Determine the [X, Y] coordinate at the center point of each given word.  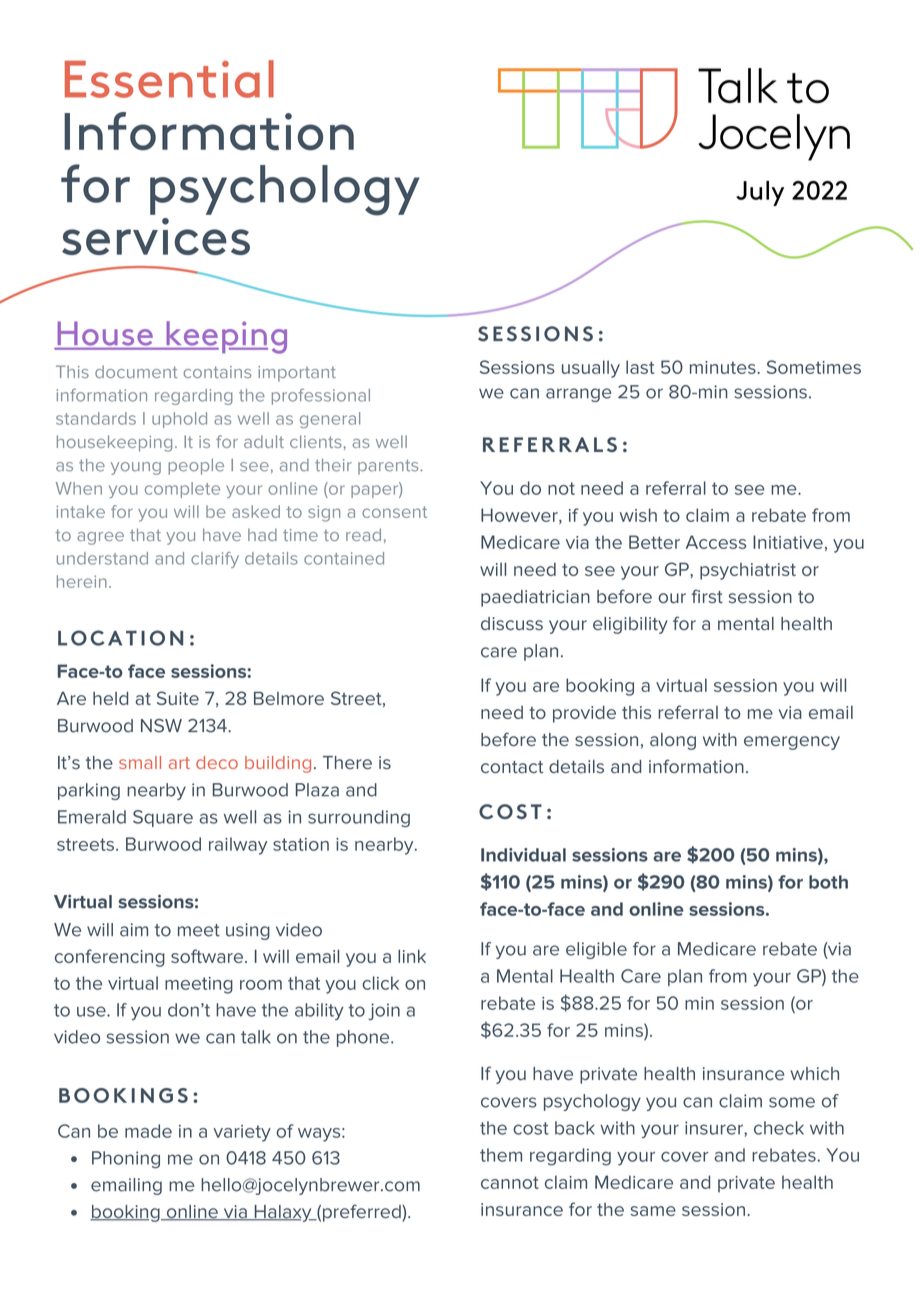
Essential [169, 79]
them [501, 1155]
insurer [715, 1128]
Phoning [126, 1159]
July [760, 193]
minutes [724, 367]
